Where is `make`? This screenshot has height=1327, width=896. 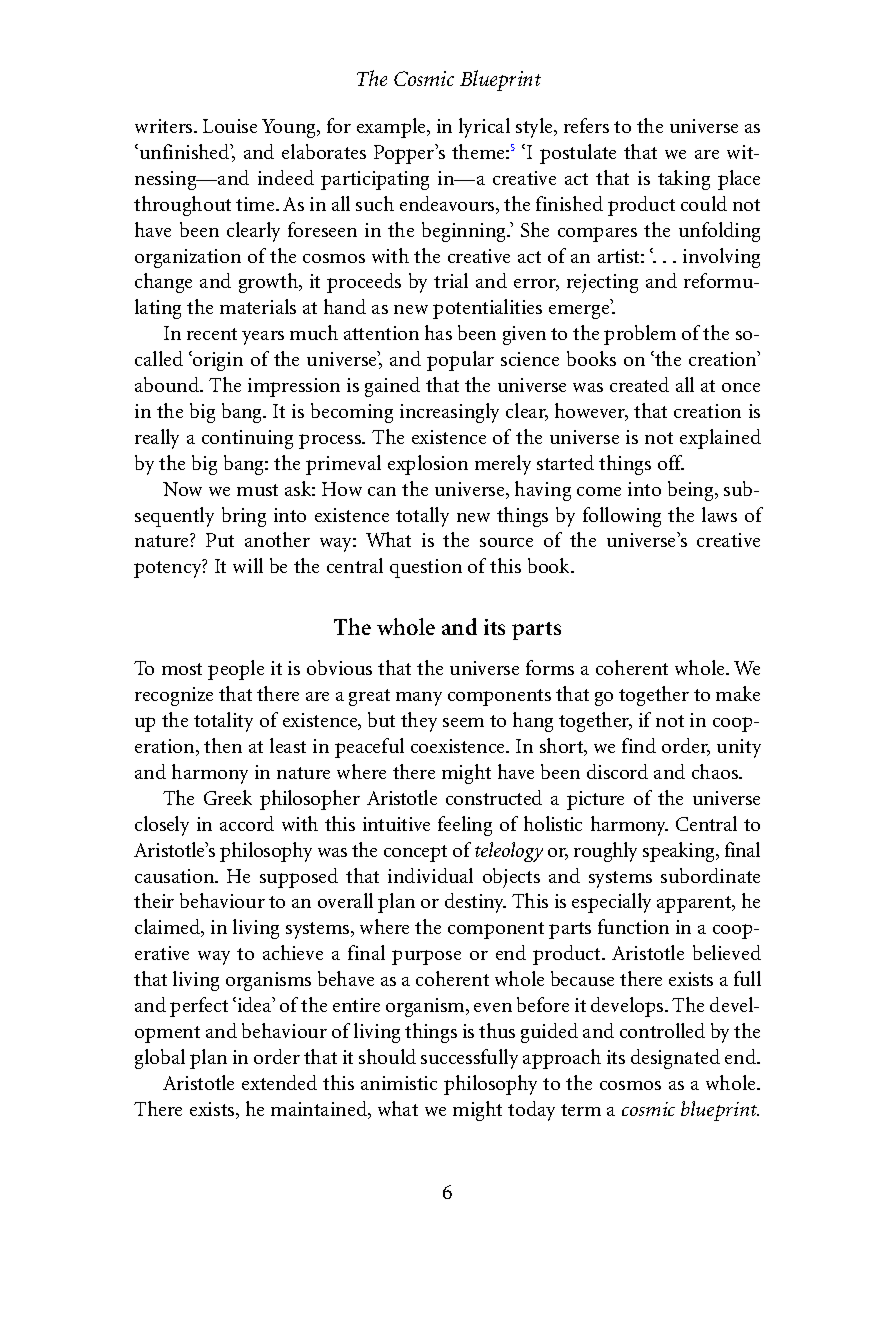 make is located at coordinates (738, 693).
